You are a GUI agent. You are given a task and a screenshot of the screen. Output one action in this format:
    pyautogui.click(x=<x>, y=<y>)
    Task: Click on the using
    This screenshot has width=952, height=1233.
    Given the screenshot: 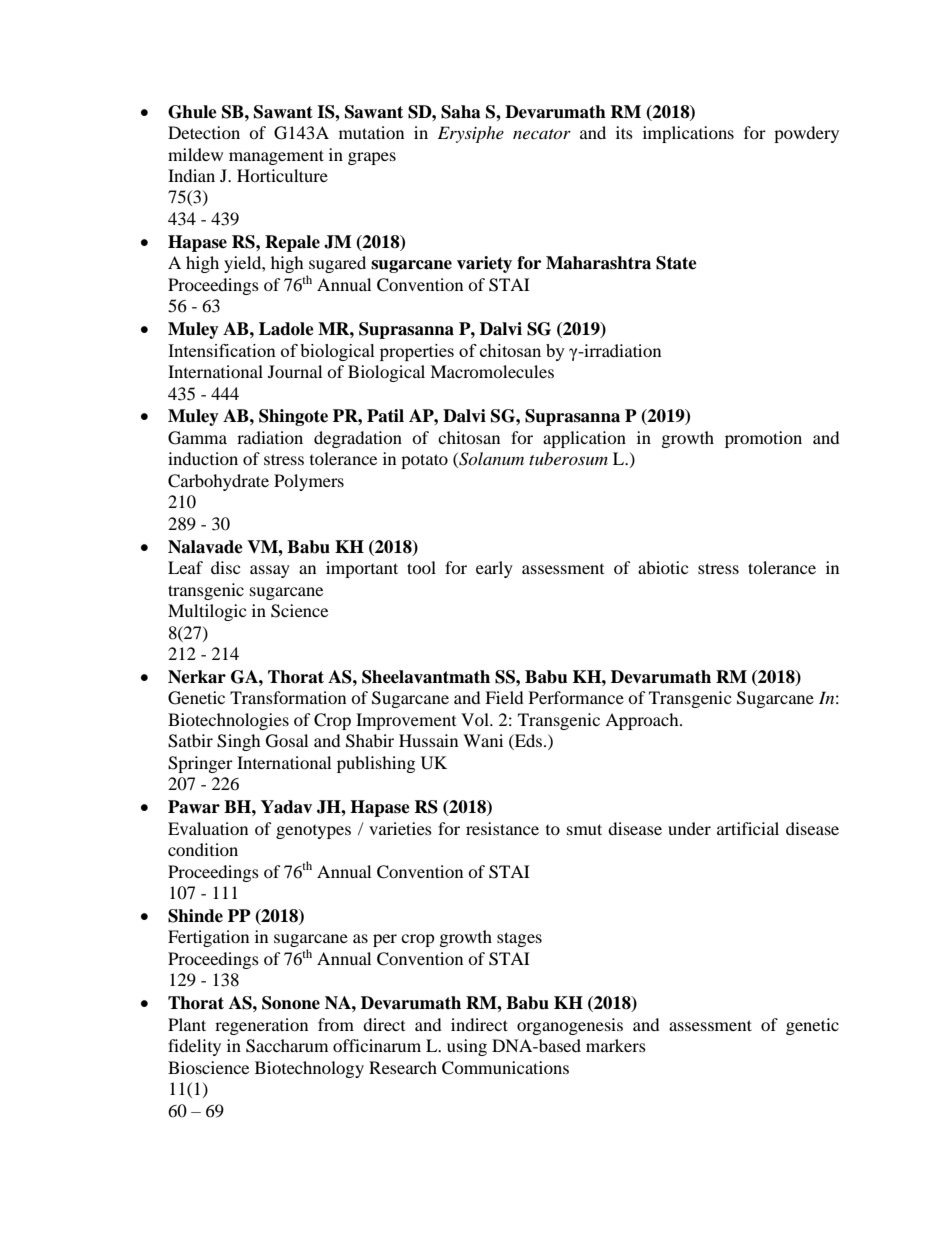 What is the action you would take?
    pyautogui.click(x=467, y=1047)
